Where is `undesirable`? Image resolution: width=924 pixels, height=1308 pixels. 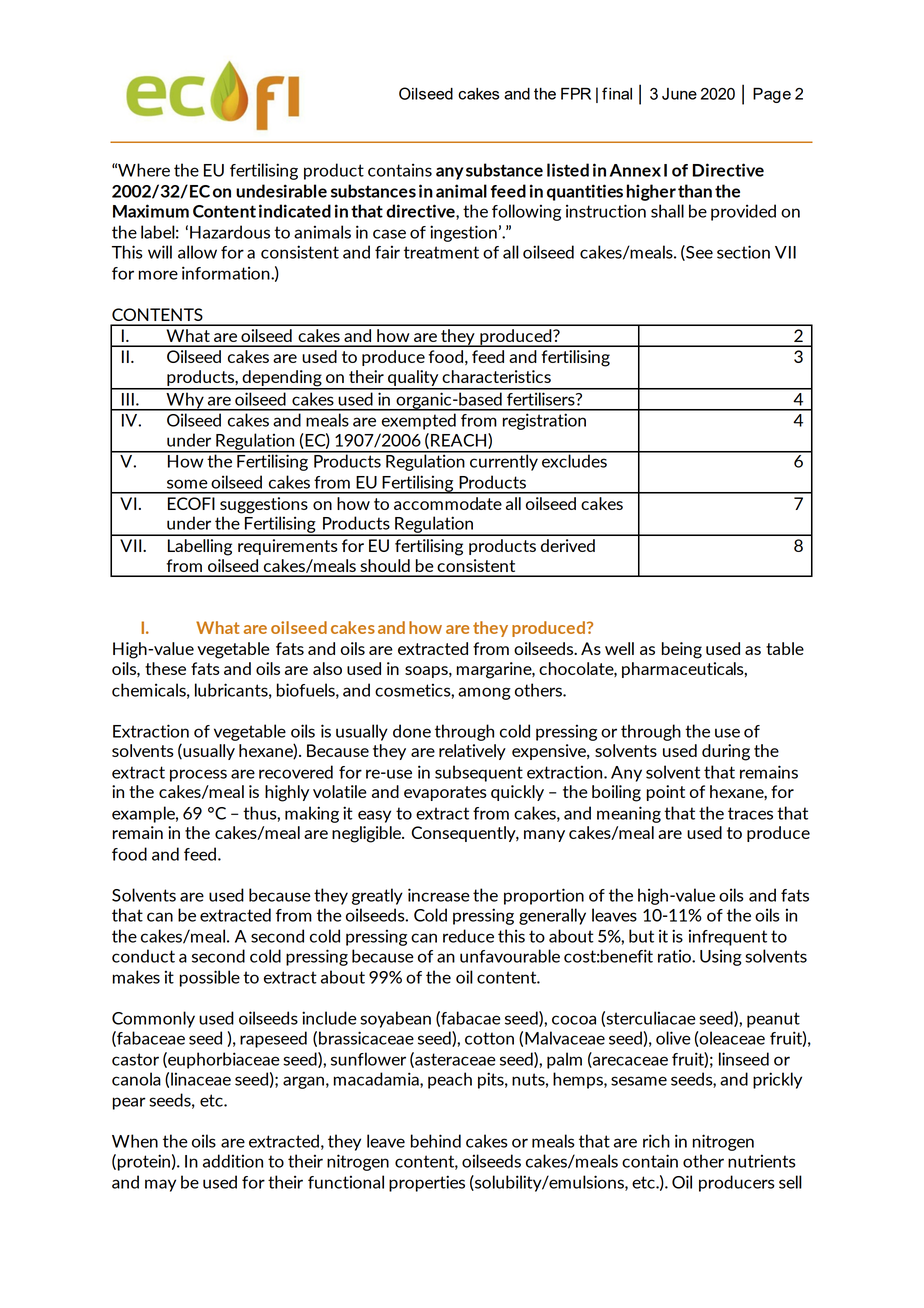 undesirable is located at coordinates (281, 191).
